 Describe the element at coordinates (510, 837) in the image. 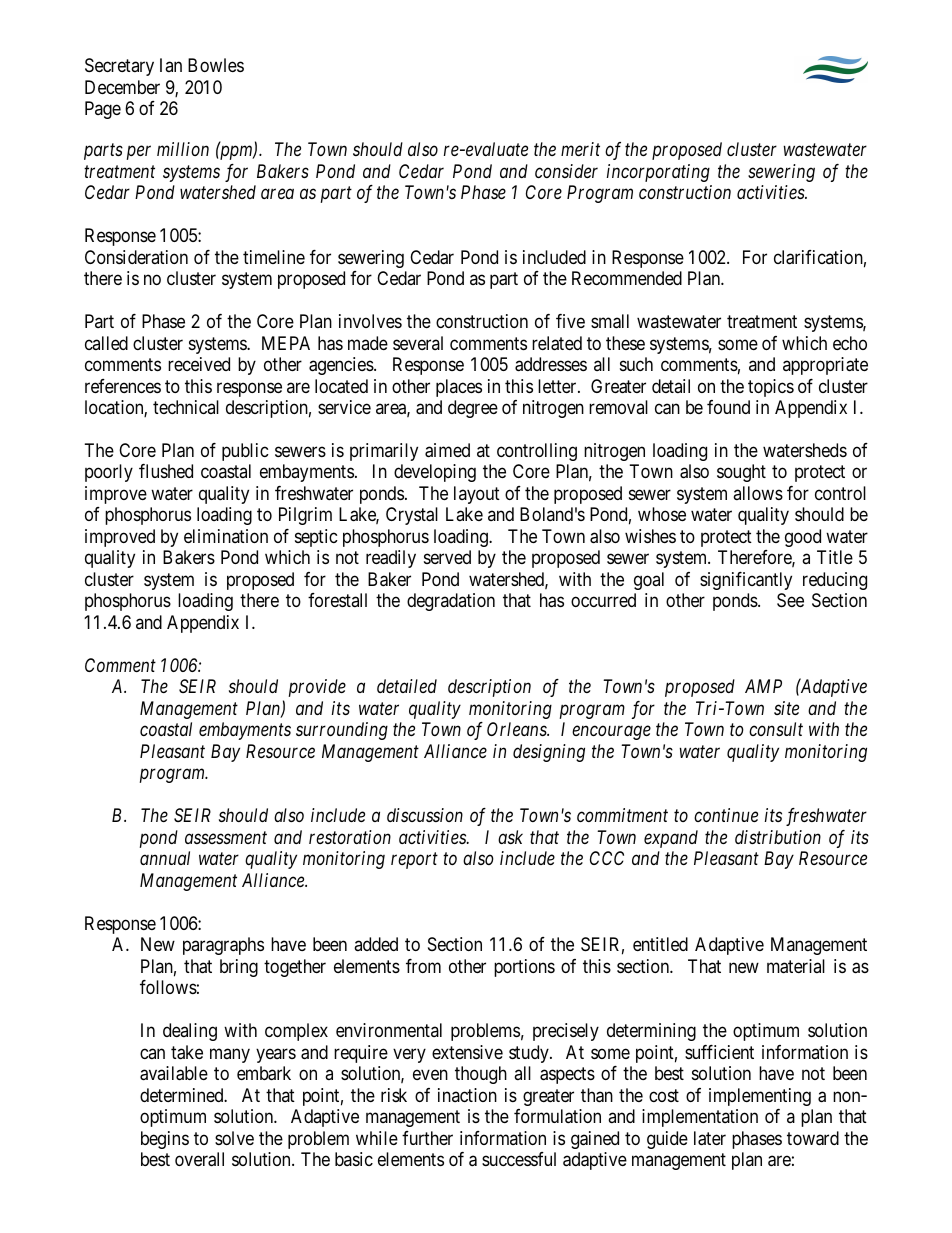

I see `ask` at that location.
